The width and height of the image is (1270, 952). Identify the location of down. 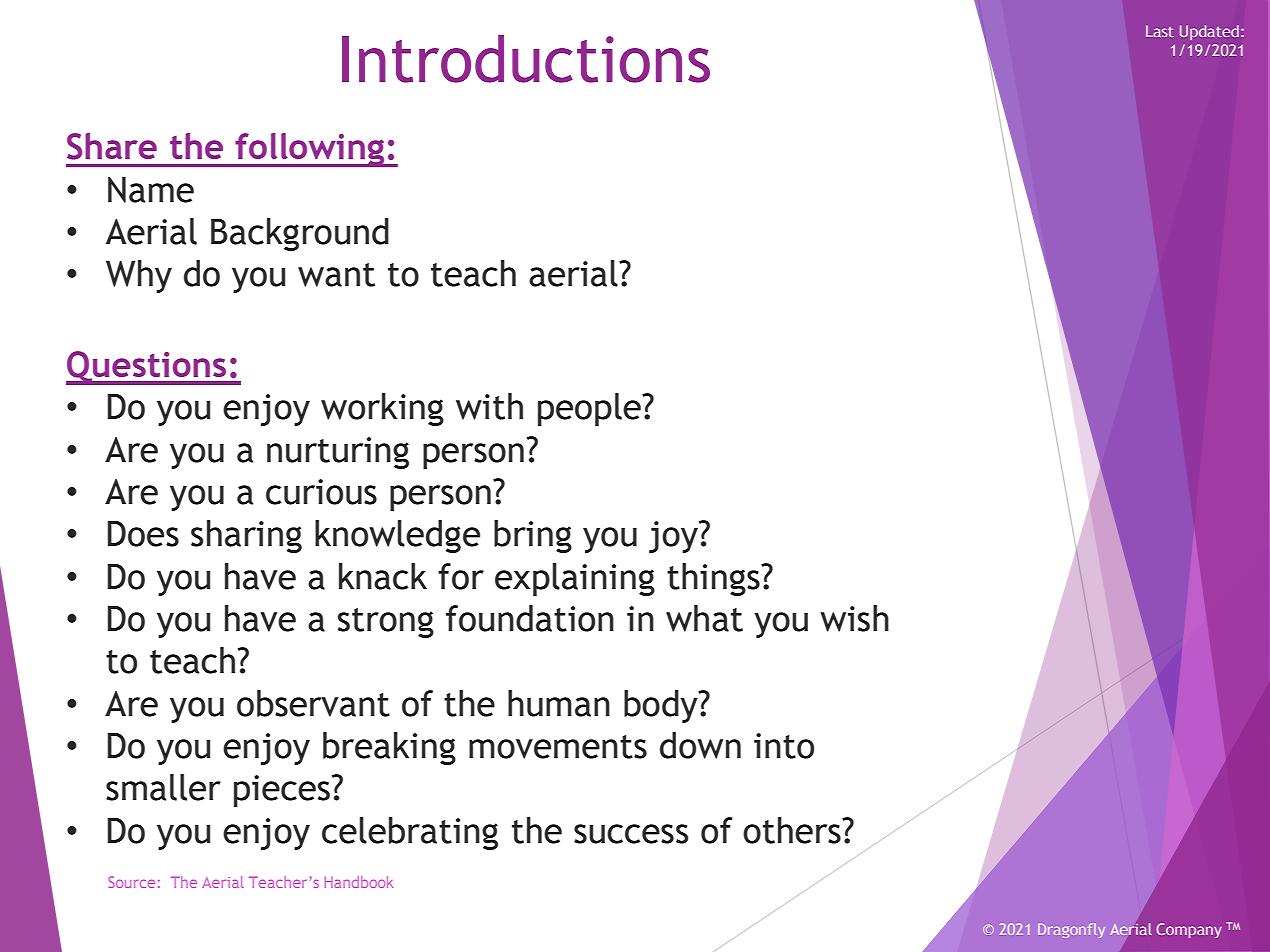
(700, 745).
